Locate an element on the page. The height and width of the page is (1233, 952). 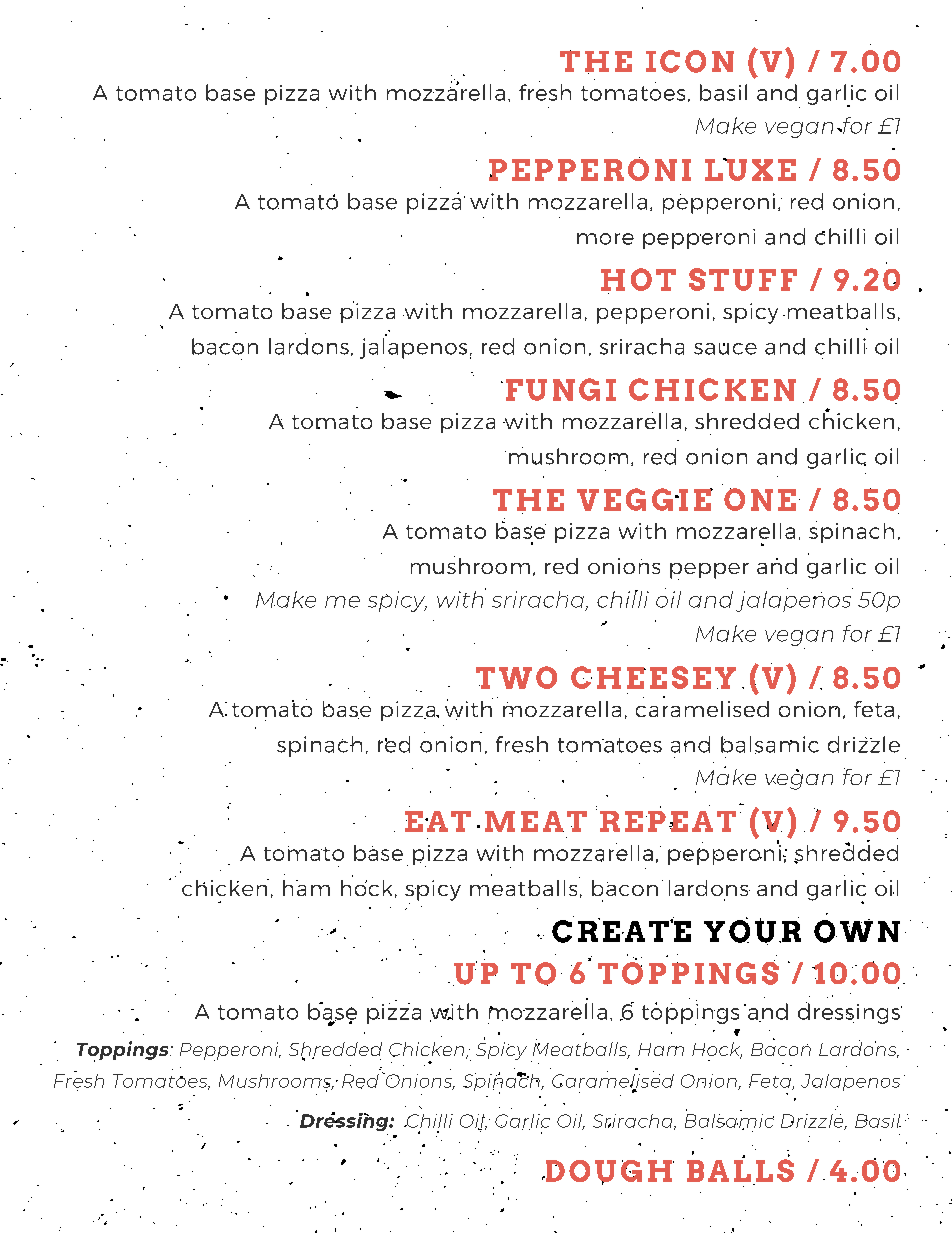
LUXE is located at coordinates (750, 169).
